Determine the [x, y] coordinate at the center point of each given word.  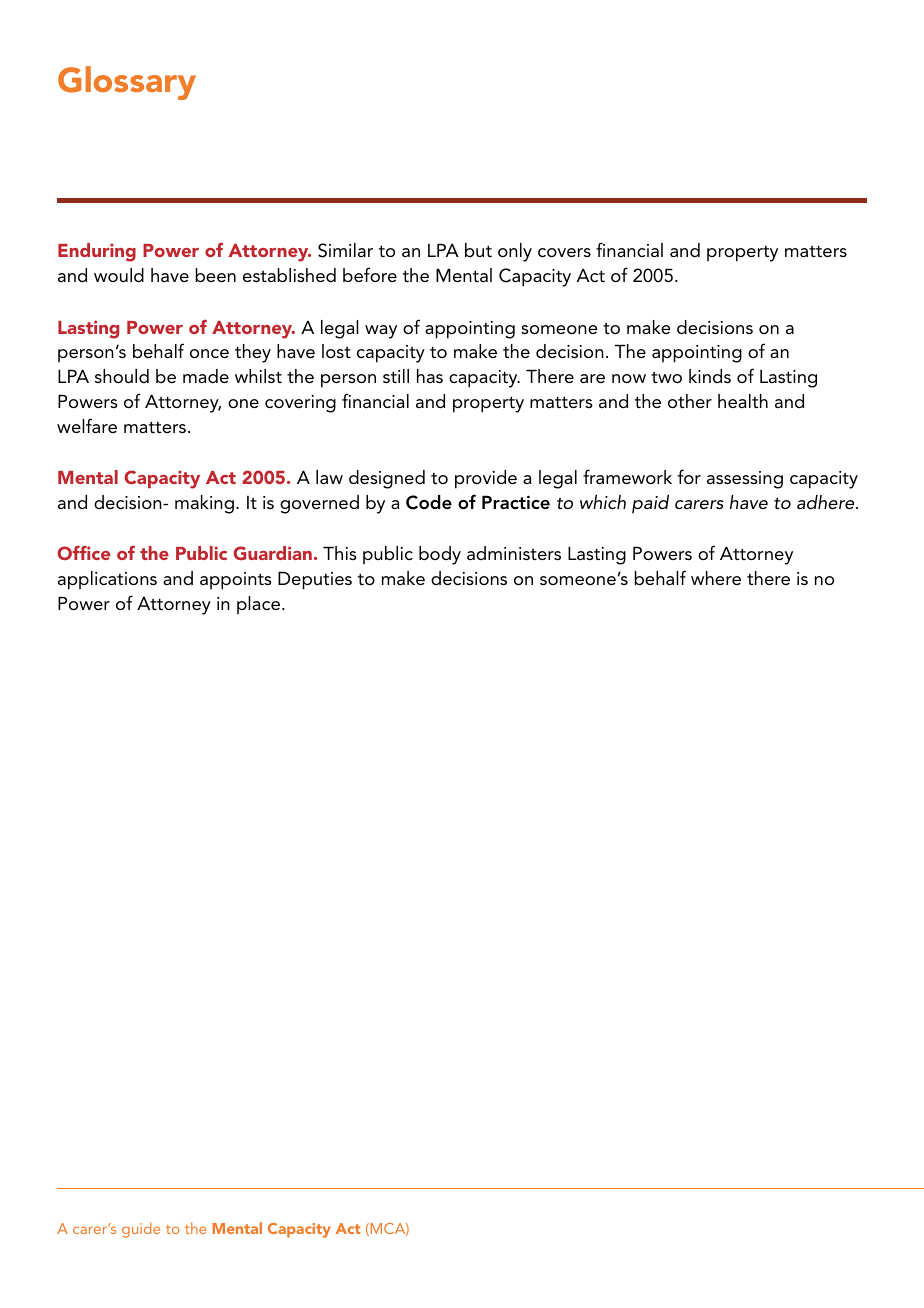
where [716, 578]
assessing [745, 480]
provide [486, 479]
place [258, 605]
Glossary [127, 83]
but [478, 250]
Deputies [315, 580]
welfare [87, 425]
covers [564, 252]
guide [141, 1230]
